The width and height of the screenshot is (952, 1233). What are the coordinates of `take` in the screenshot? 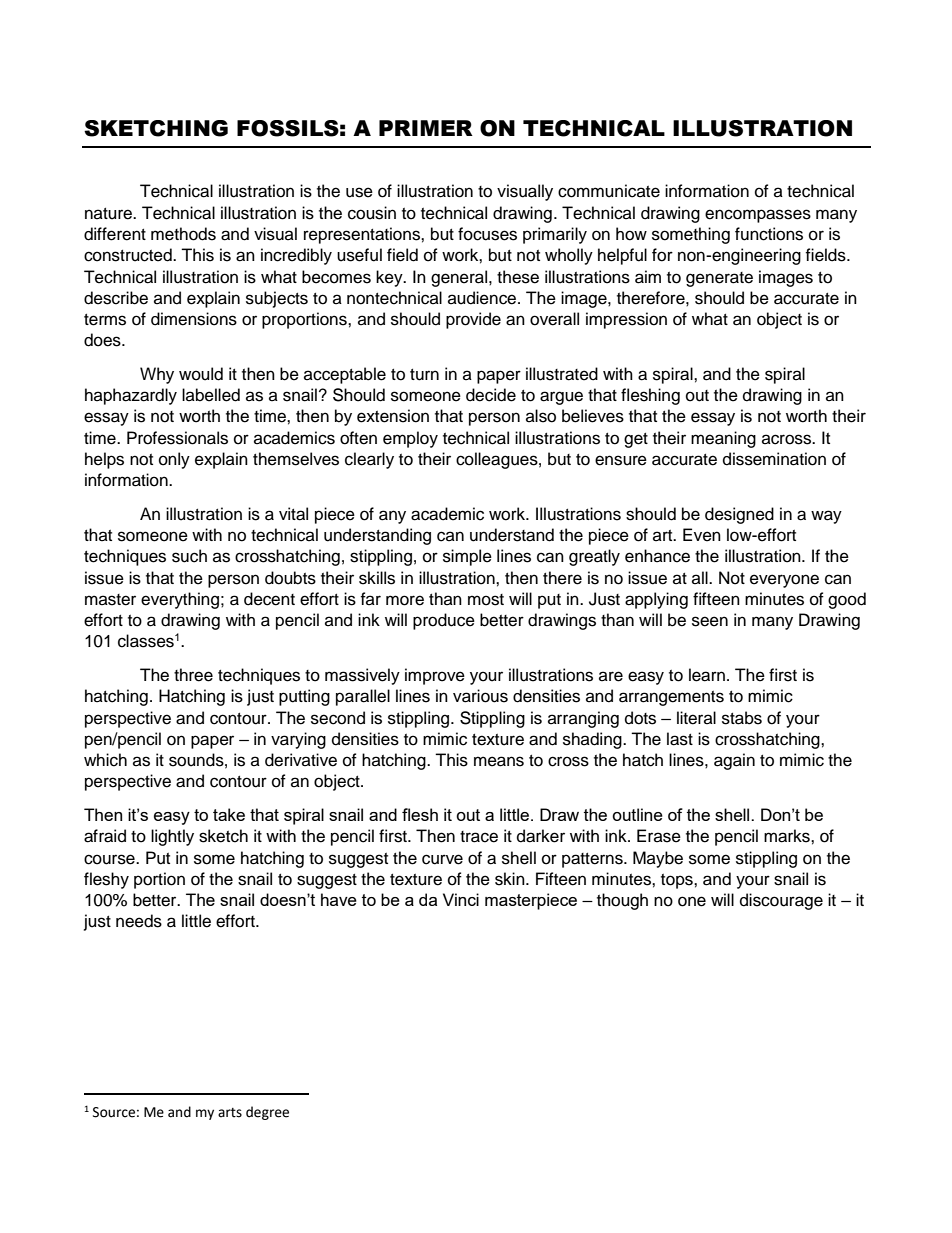 It's located at (229, 814).
